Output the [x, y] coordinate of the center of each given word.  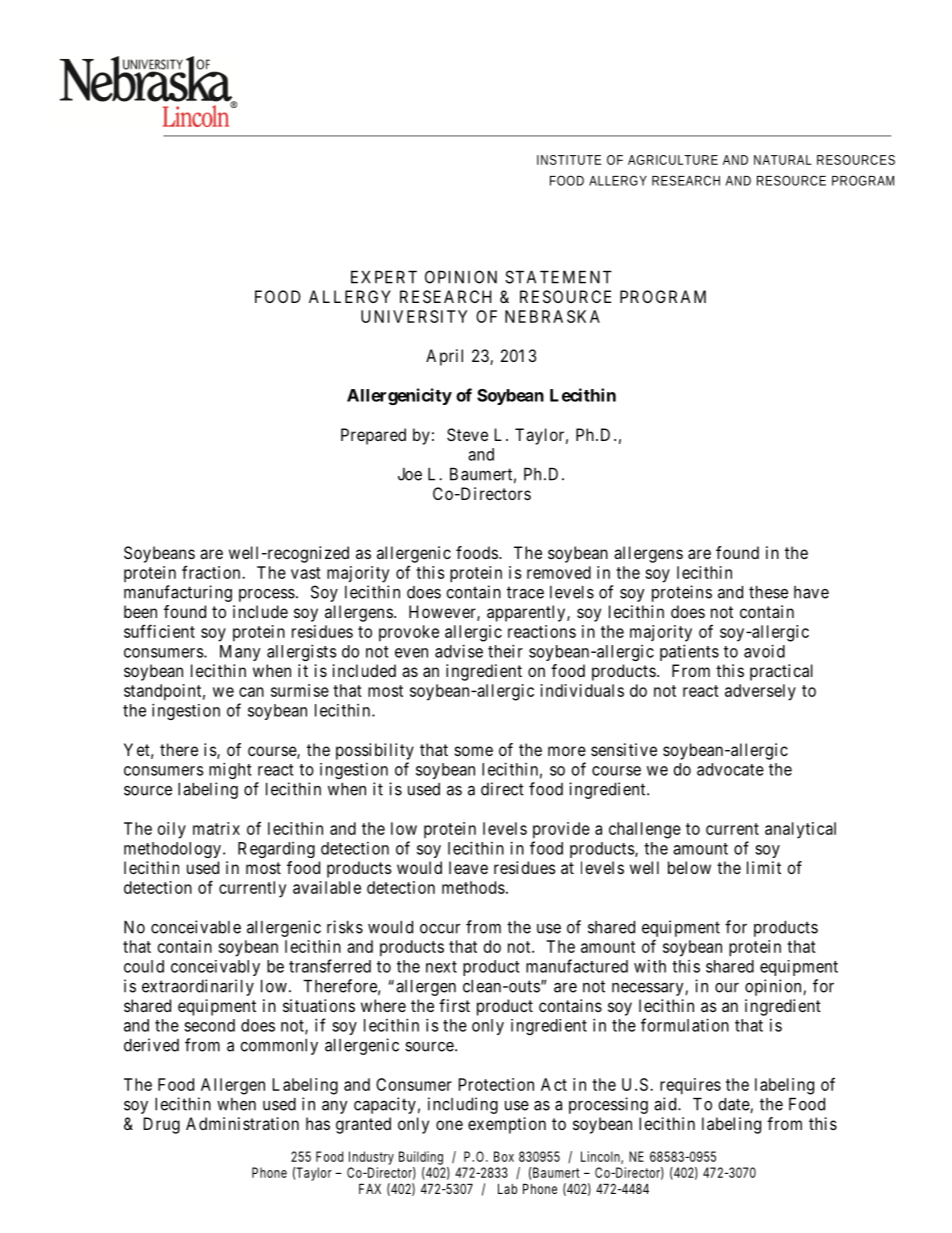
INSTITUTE [569, 160]
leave [468, 867]
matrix [216, 828]
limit [764, 867]
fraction [212, 572]
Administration [242, 1123]
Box [504, 1156]
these [768, 592]
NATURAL [782, 160]
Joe [410, 474]
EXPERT [384, 277]
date [734, 1105]
